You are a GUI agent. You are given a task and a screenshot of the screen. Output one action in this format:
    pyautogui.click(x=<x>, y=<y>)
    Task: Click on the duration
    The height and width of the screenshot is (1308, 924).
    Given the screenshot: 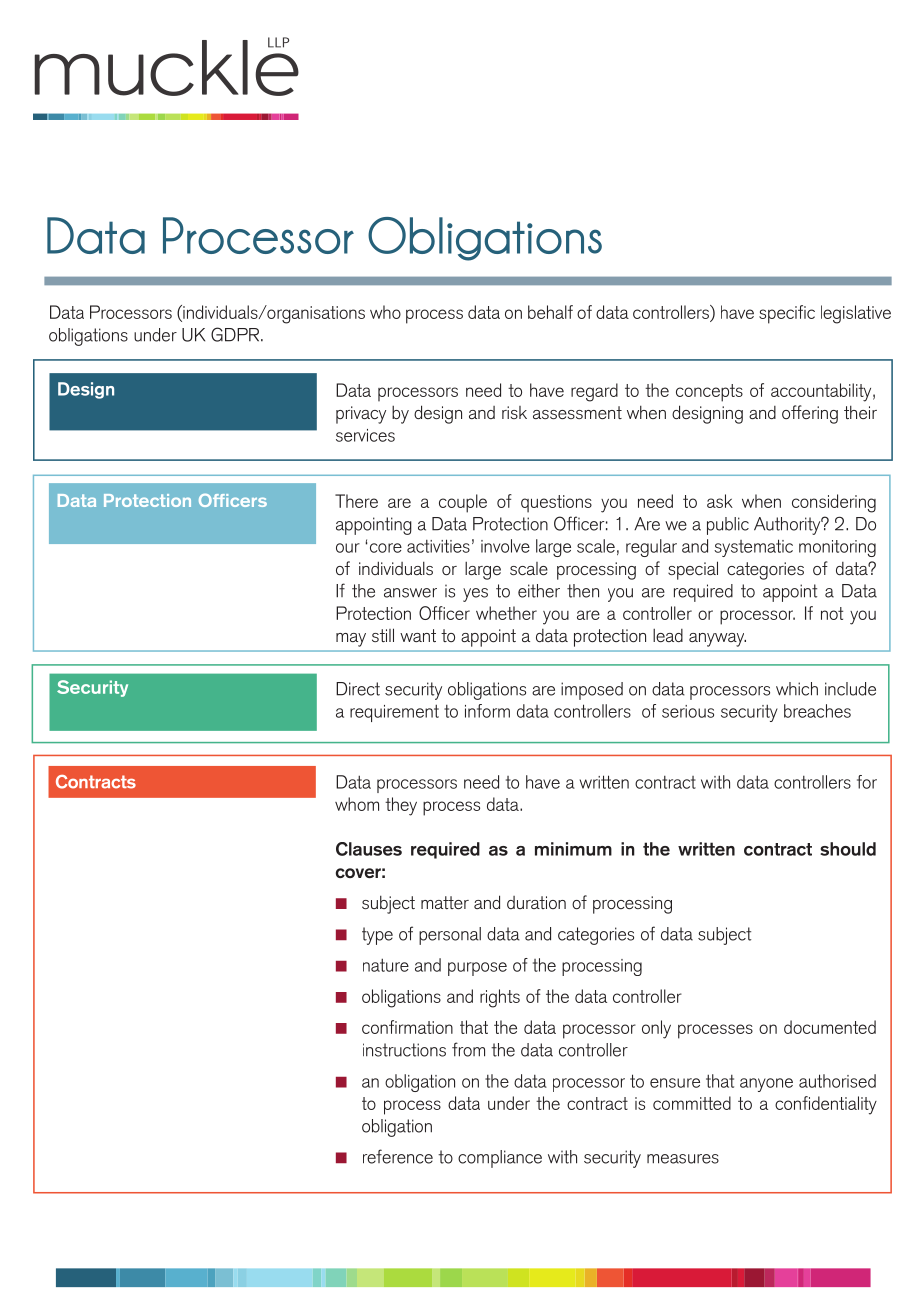 What is the action you would take?
    pyautogui.click(x=536, y=902)
